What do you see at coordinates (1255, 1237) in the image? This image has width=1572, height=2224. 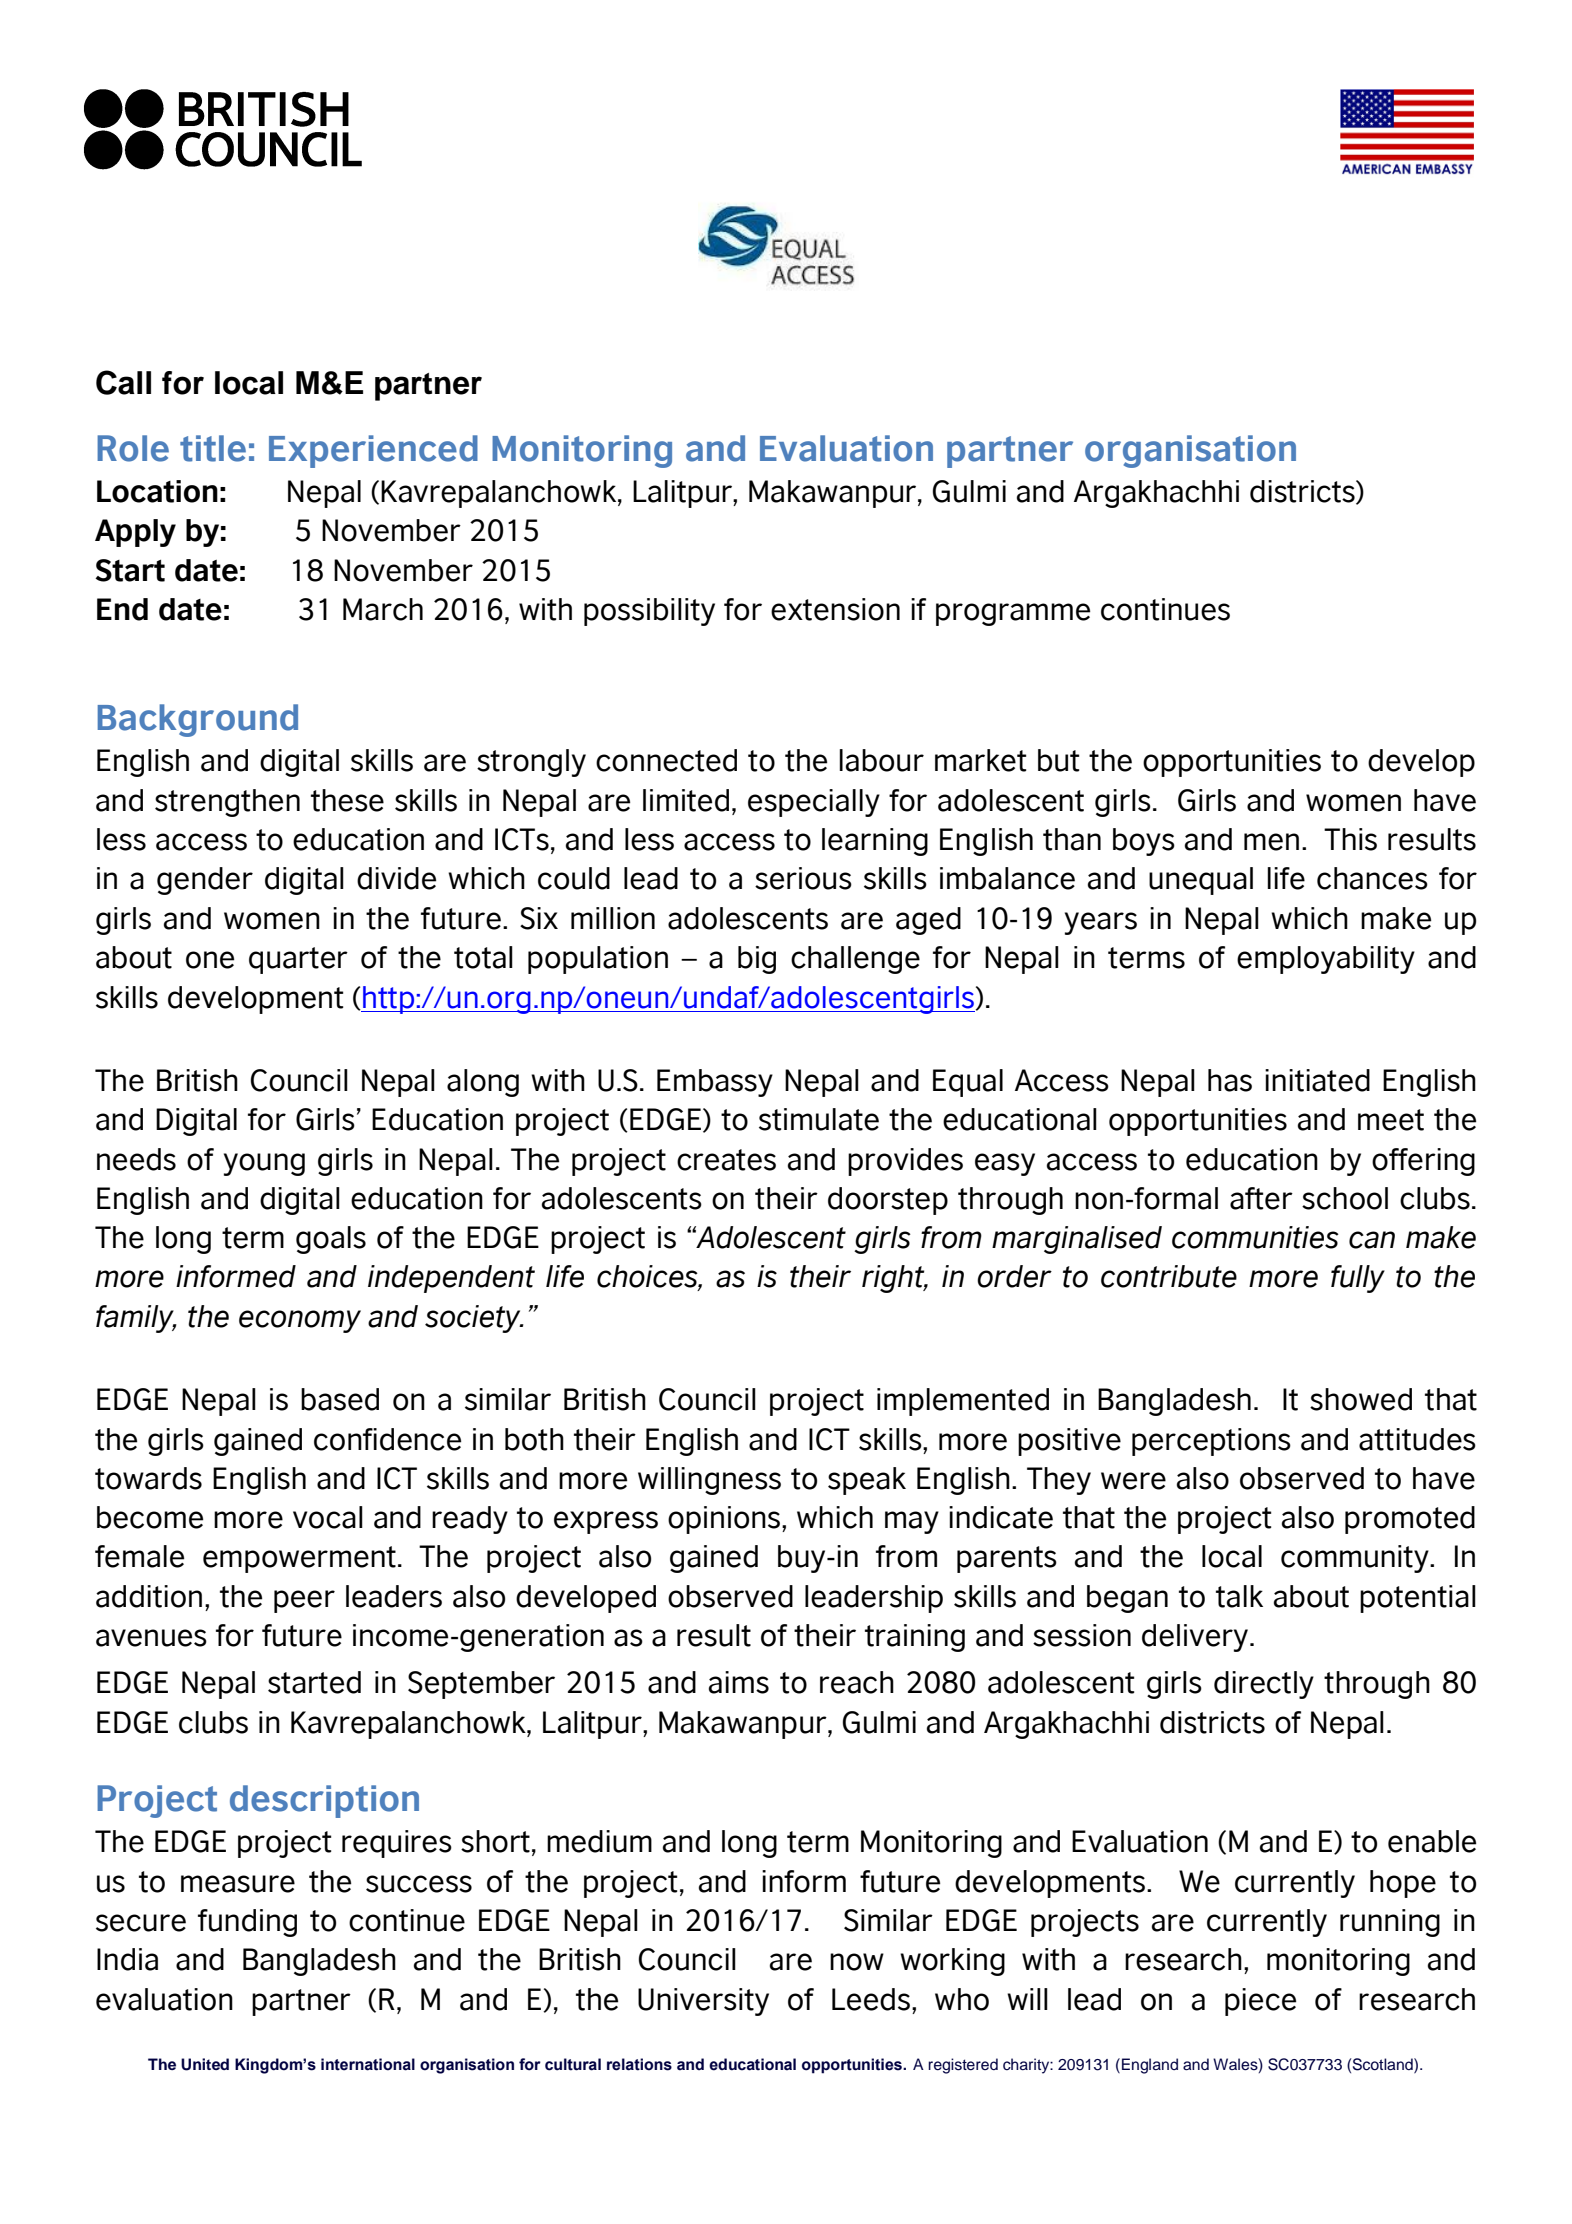 I see `communities` at bounding box center [1255, 1237].
